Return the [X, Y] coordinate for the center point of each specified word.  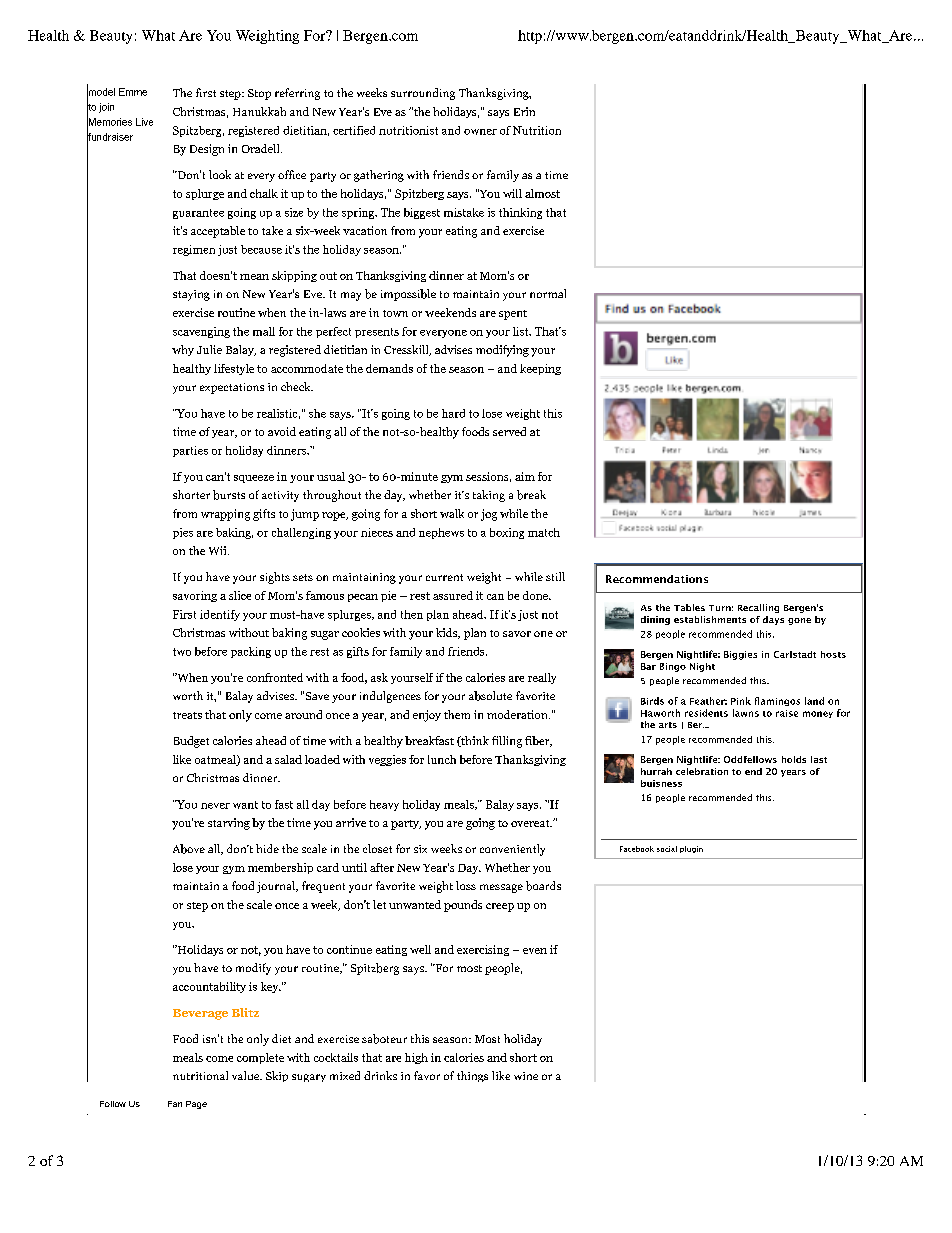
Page [196, 1105]
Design [207, 150]
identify [220, 615]
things [472, 1076]
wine [526, 1076]
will [512, 193]
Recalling [758, 608]
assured [453, 595]
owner [480, 132]
